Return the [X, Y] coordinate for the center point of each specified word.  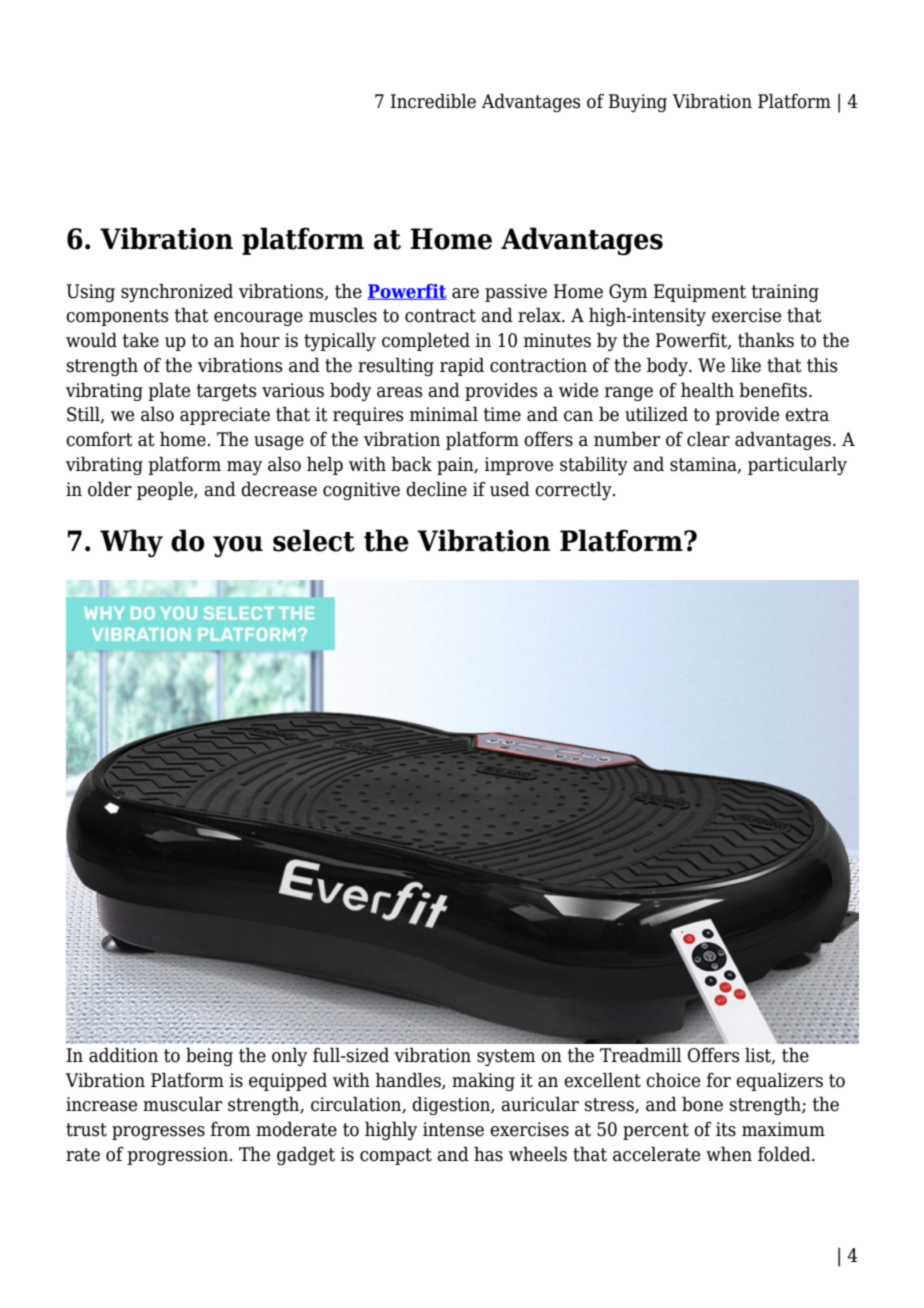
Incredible [433, 101]
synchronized [177, 292]
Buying [637, 103]
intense [453, 1129]
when [729, 1154]
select [314, 540]
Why [131, 543]
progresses [158, 1133]
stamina [704, 465]
